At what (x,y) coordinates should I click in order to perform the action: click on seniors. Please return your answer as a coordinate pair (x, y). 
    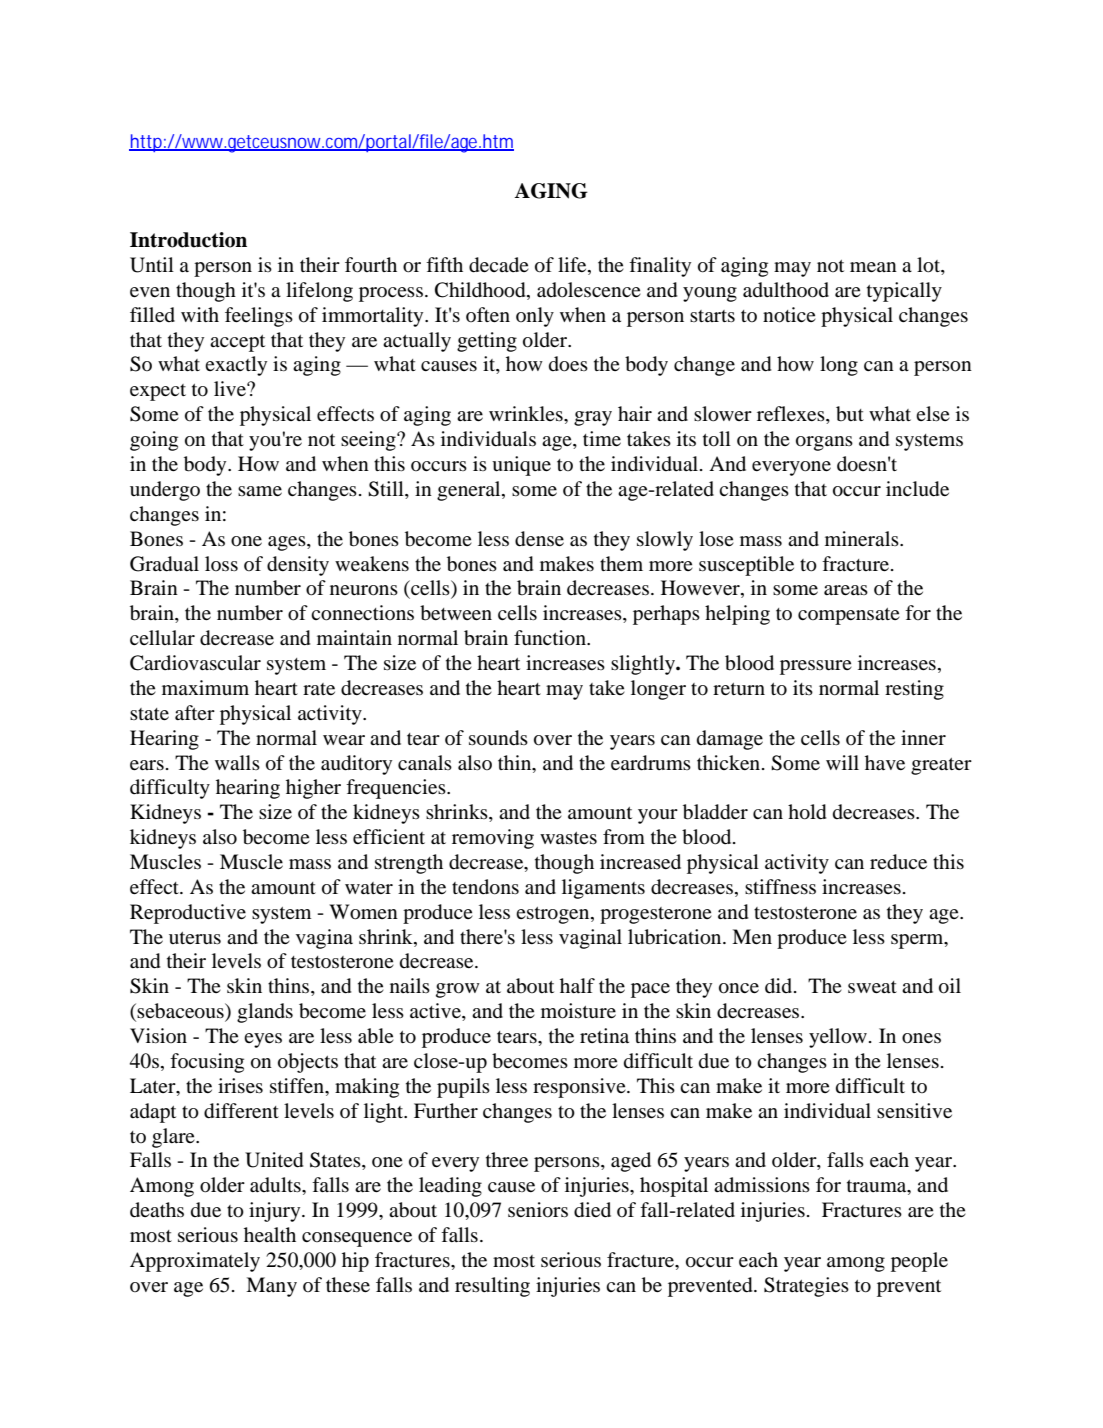
    Looking at the image, I should click on (538, 1210).
